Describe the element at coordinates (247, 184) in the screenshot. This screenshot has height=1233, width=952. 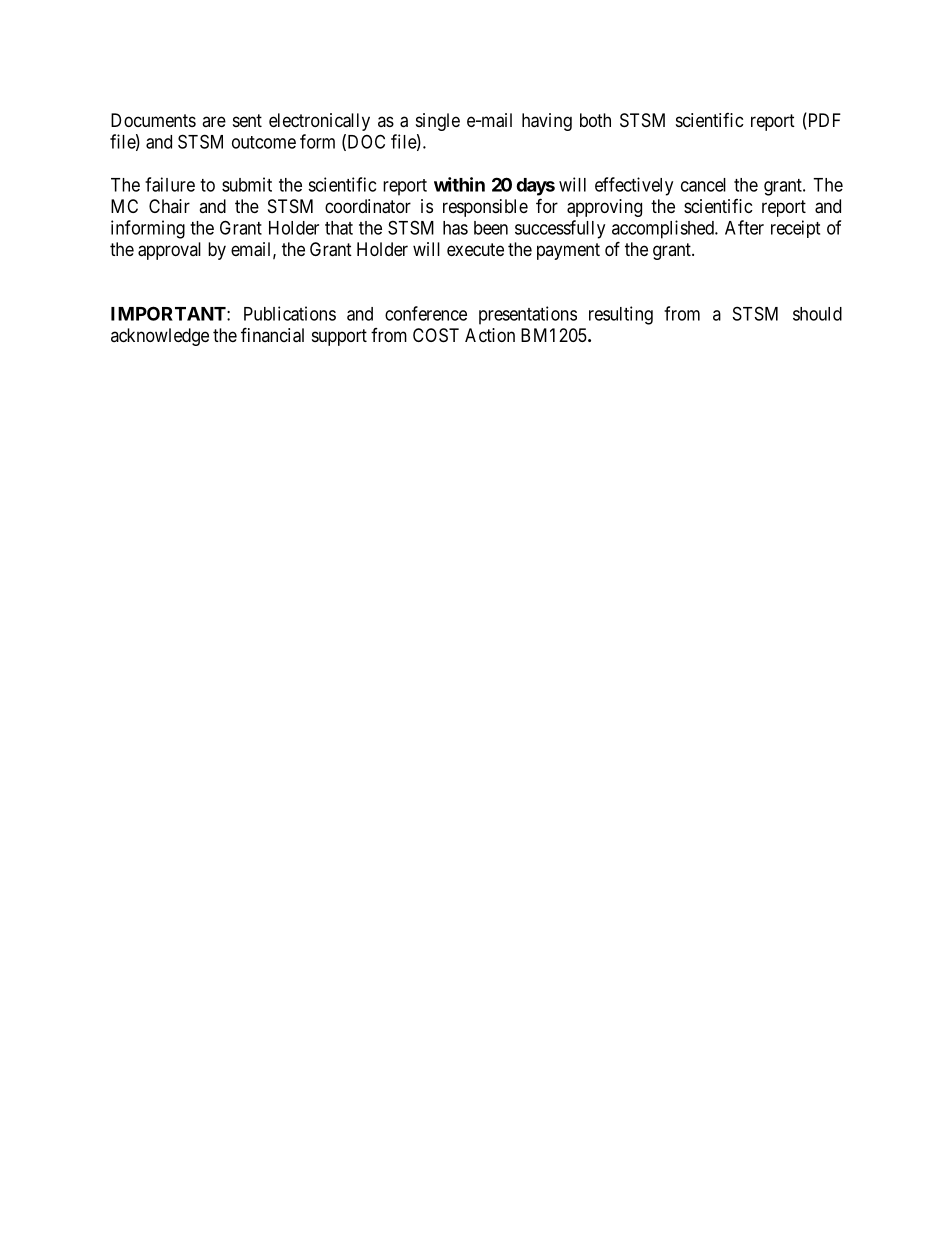
I see `submit` at that location.
